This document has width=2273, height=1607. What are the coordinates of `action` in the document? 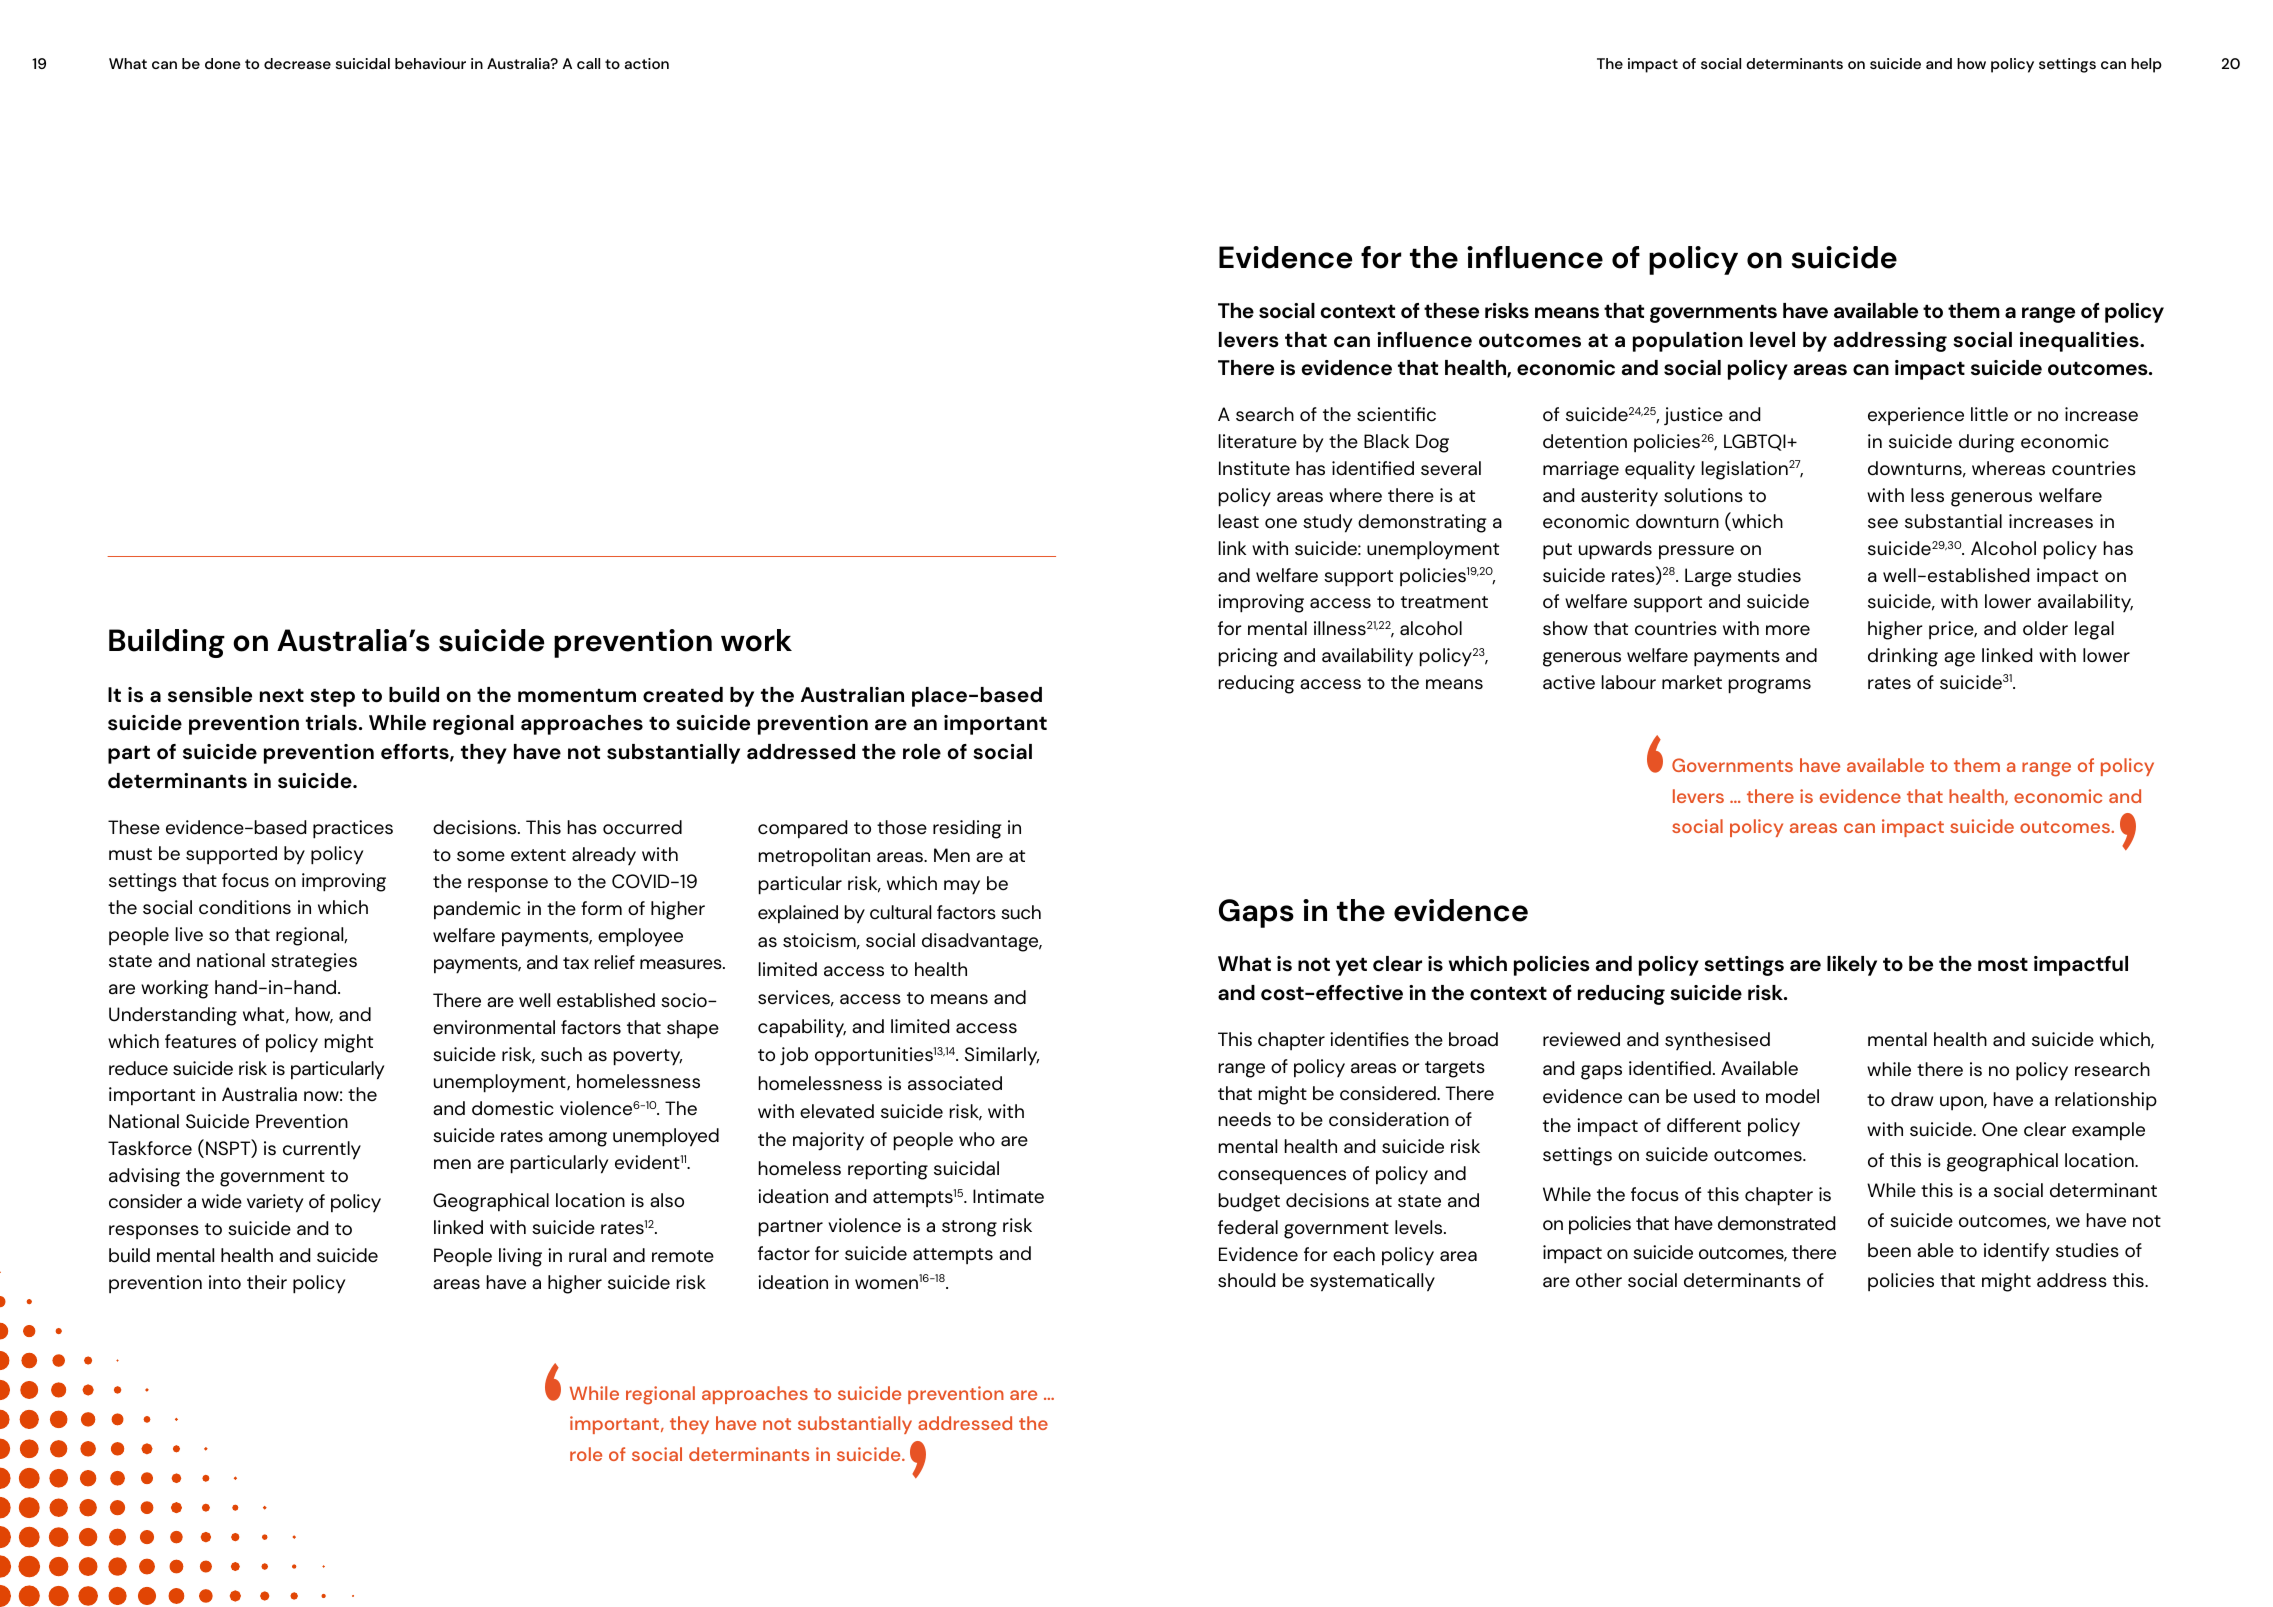 It's located at (647, 63).
